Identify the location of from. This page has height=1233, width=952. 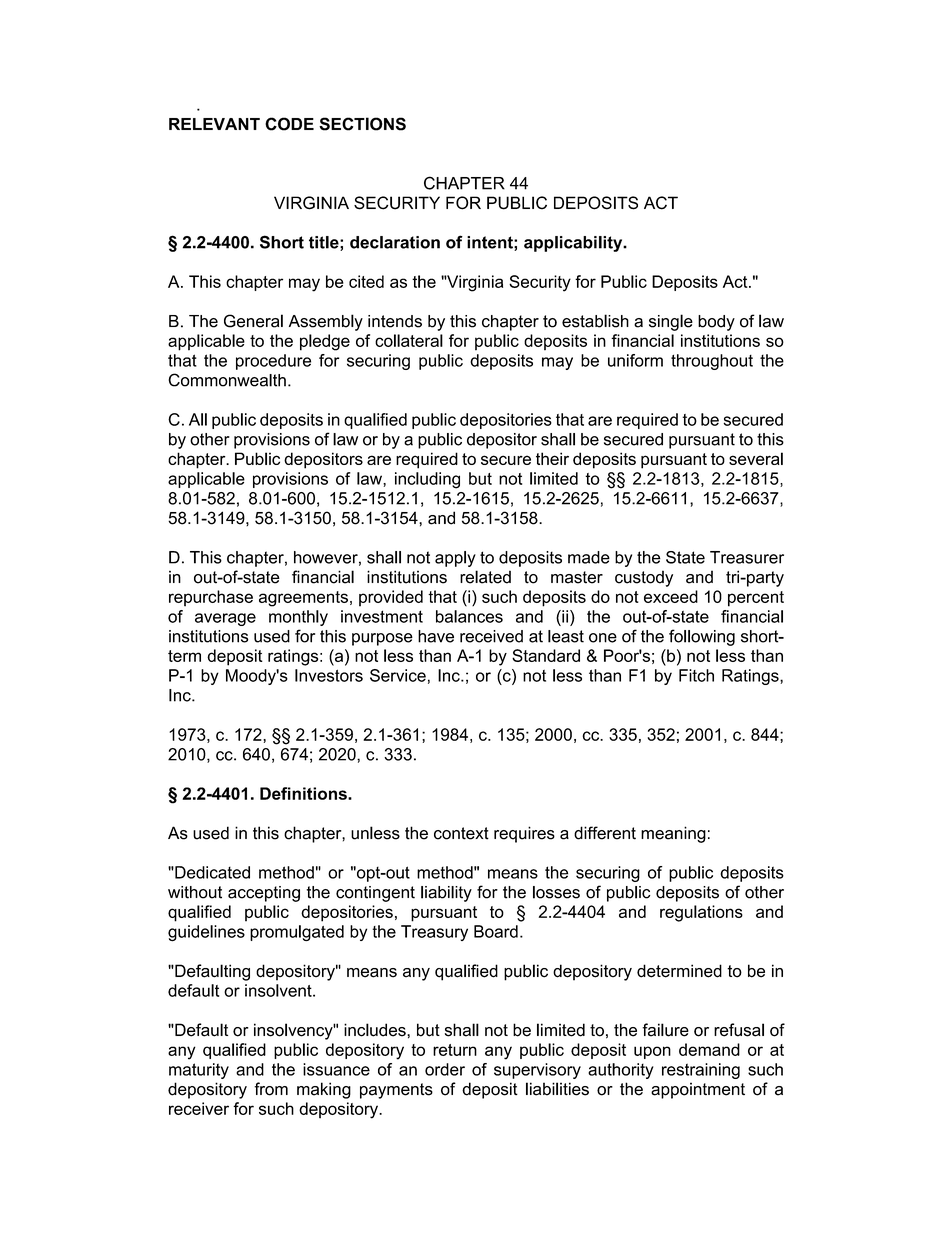
(271, 1089).
